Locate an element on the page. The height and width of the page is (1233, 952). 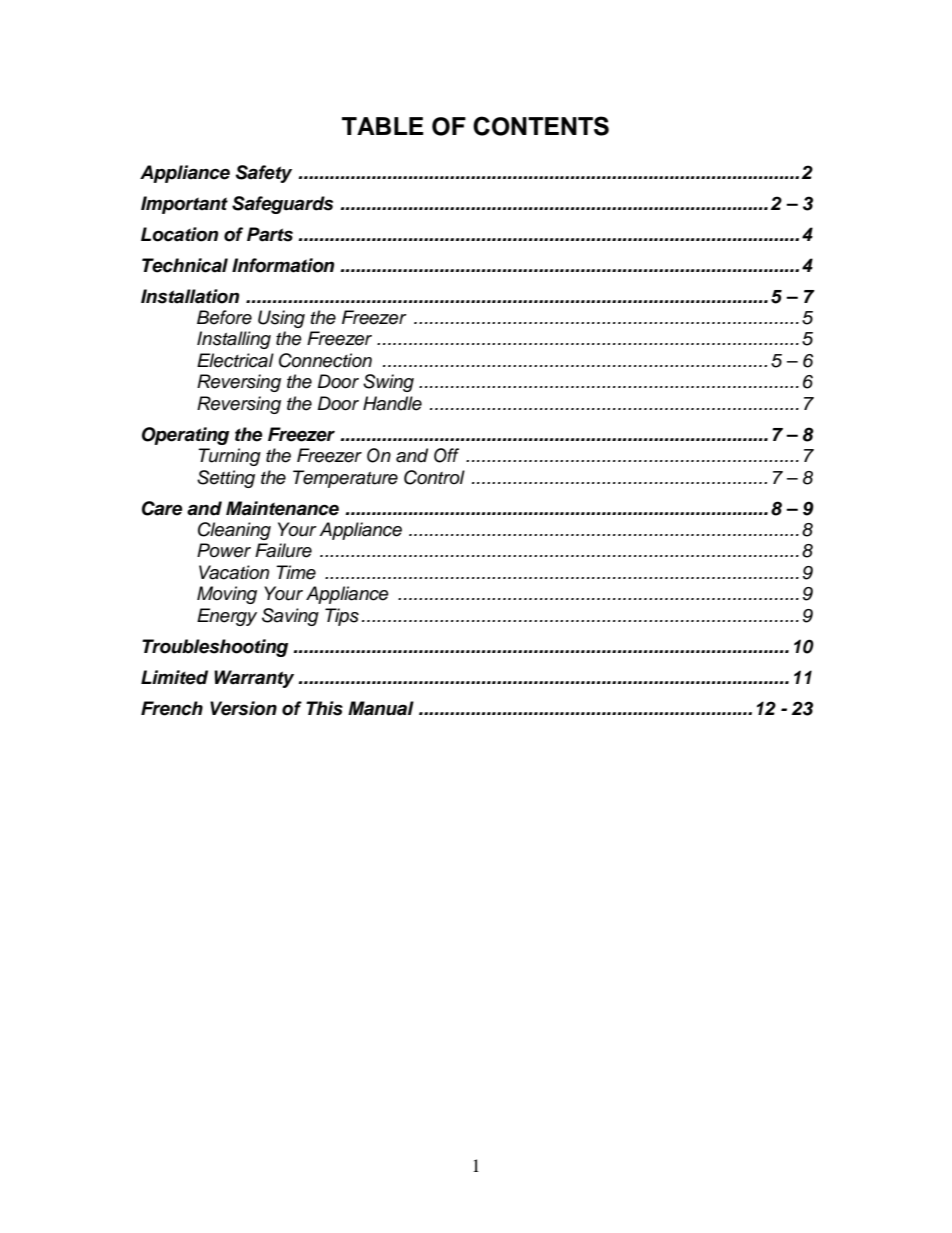
TABLE is located at coordinates (383, 126).
